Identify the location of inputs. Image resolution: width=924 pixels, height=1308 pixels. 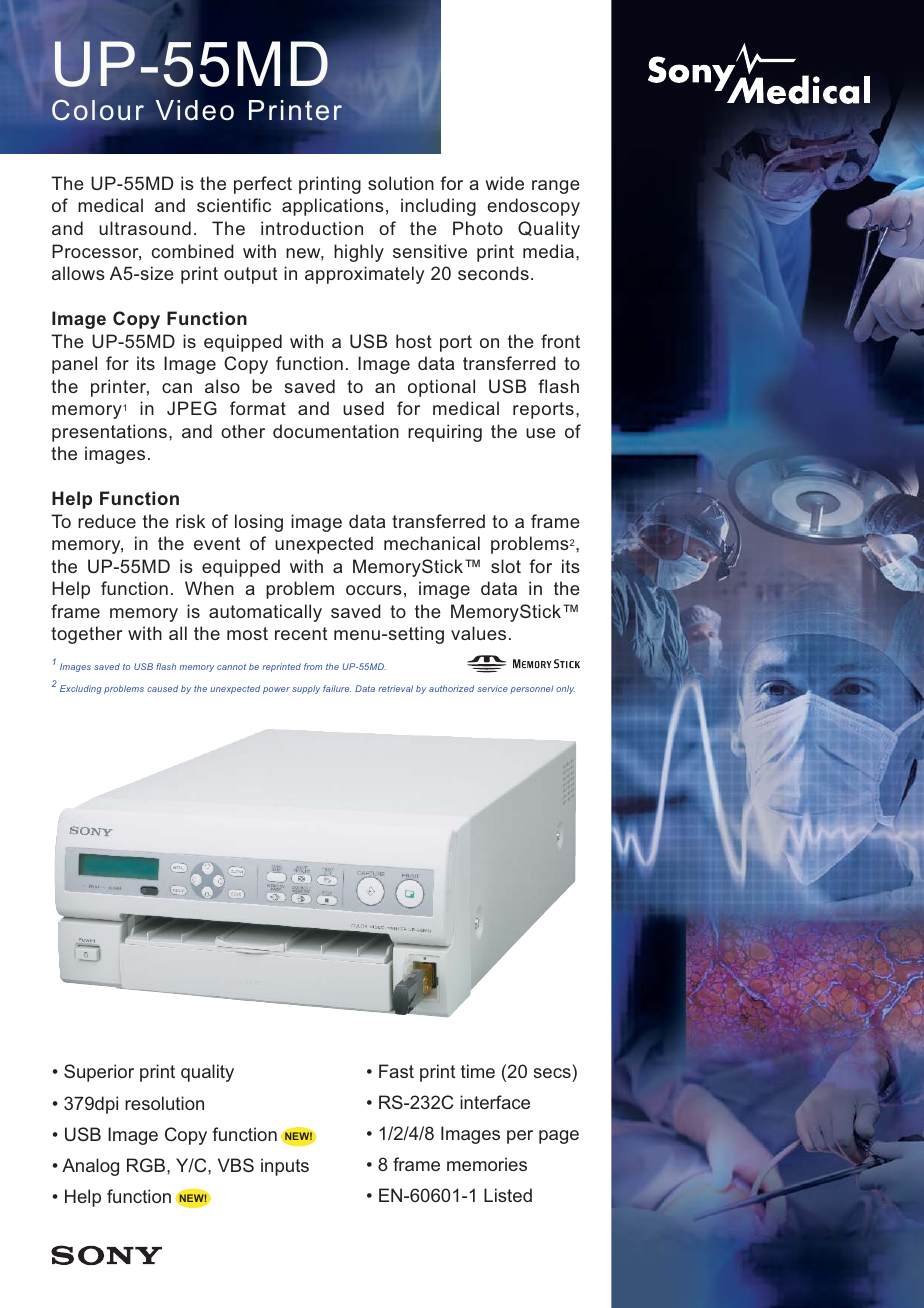
(285, 1167).
